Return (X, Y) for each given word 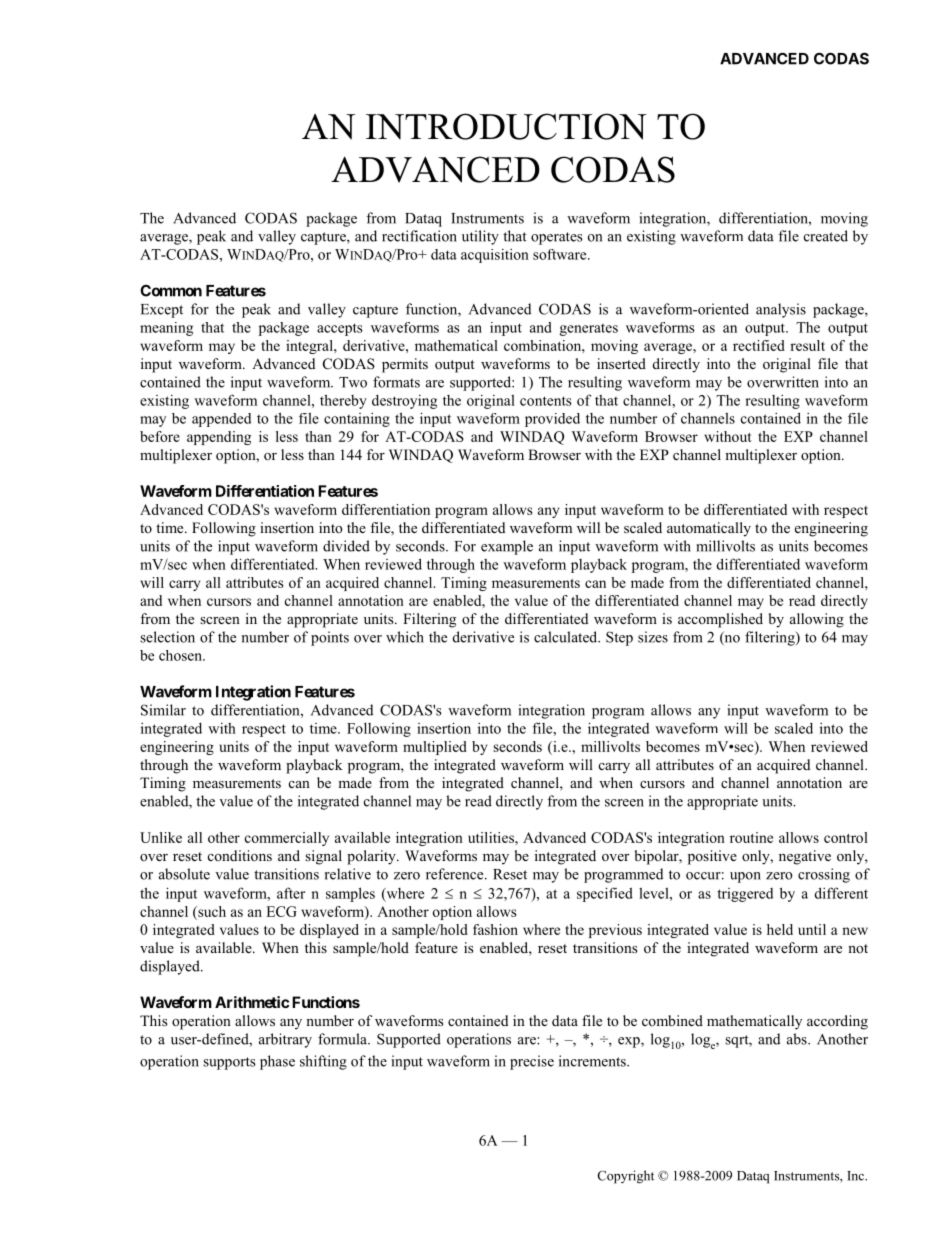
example (507, 547)
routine (751, 837)
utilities (492, 837)
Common (171, 291)
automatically (709, 529)
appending (219, 438)
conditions (240, 855)
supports (229, 1063)
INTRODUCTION (506, 126)
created (826, 236)
